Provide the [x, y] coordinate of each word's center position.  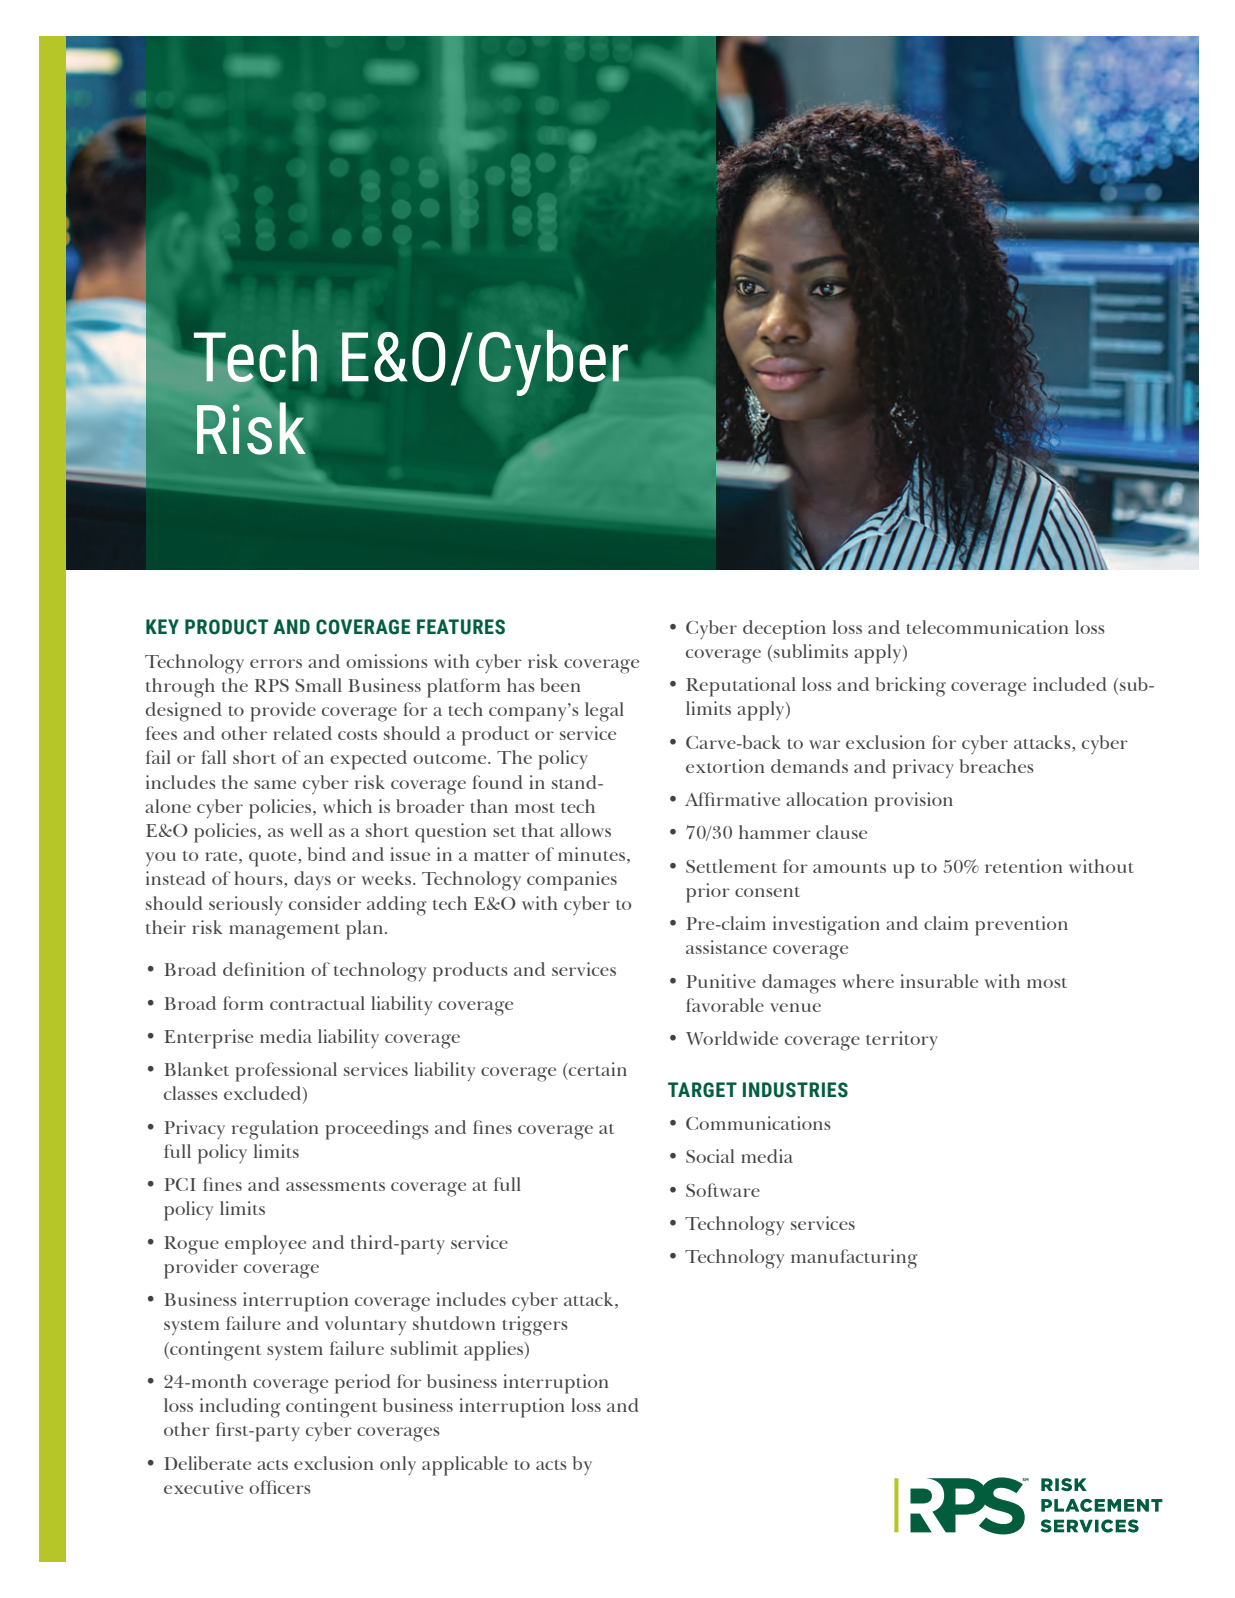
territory [902, 1040]
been [560, 685]
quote [274, 859]
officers [280, 1487]
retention [1023, 866]
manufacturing [854, 1259]
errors [276, 663]
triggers [535, 1326]
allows [585, 830]
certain [597, 1069]
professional [286, 1072]
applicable [465, 1466]
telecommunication [987, 627]
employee [265, 1245]
